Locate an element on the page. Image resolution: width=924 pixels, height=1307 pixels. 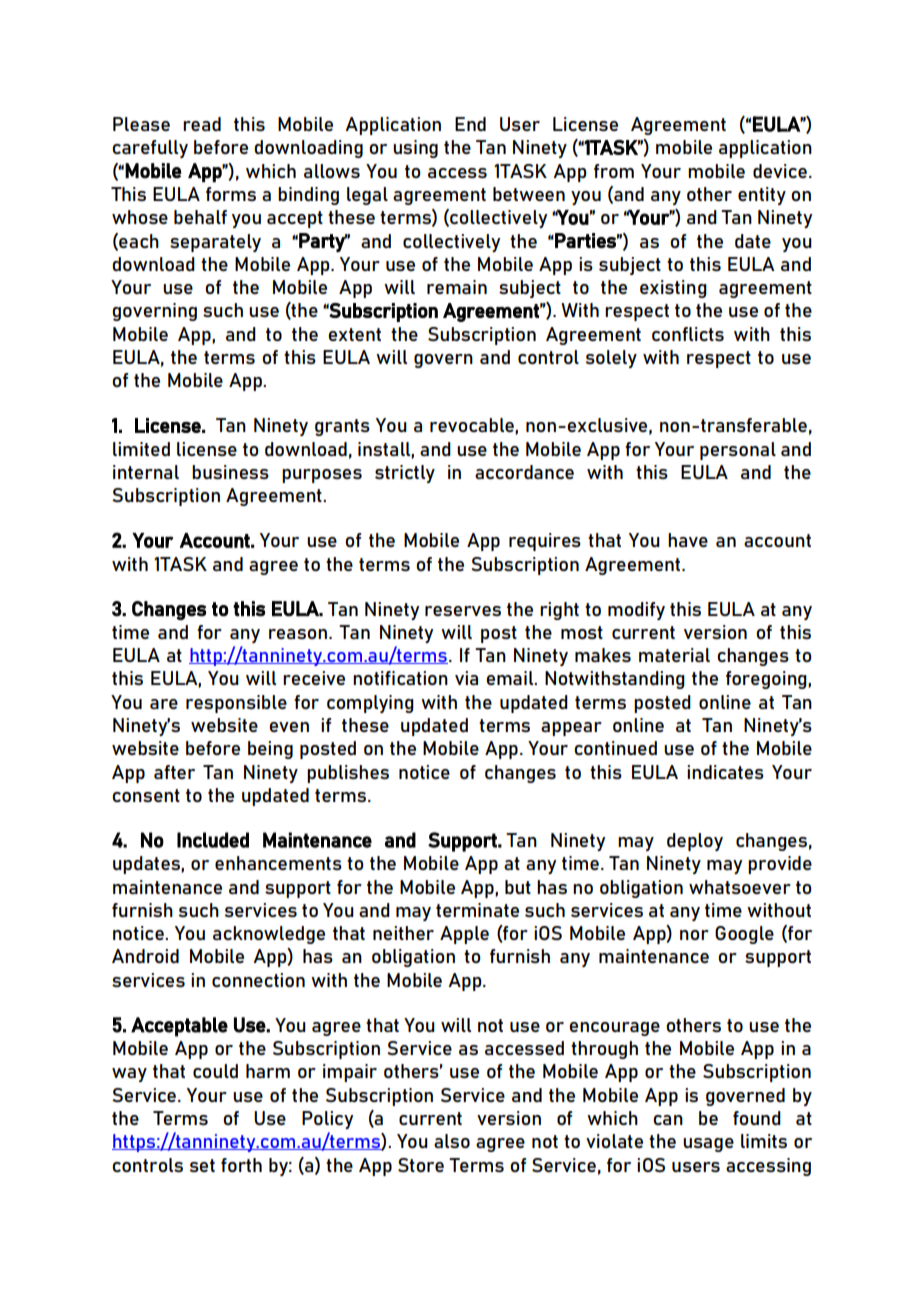
read is located at coordinates (202, 124).
